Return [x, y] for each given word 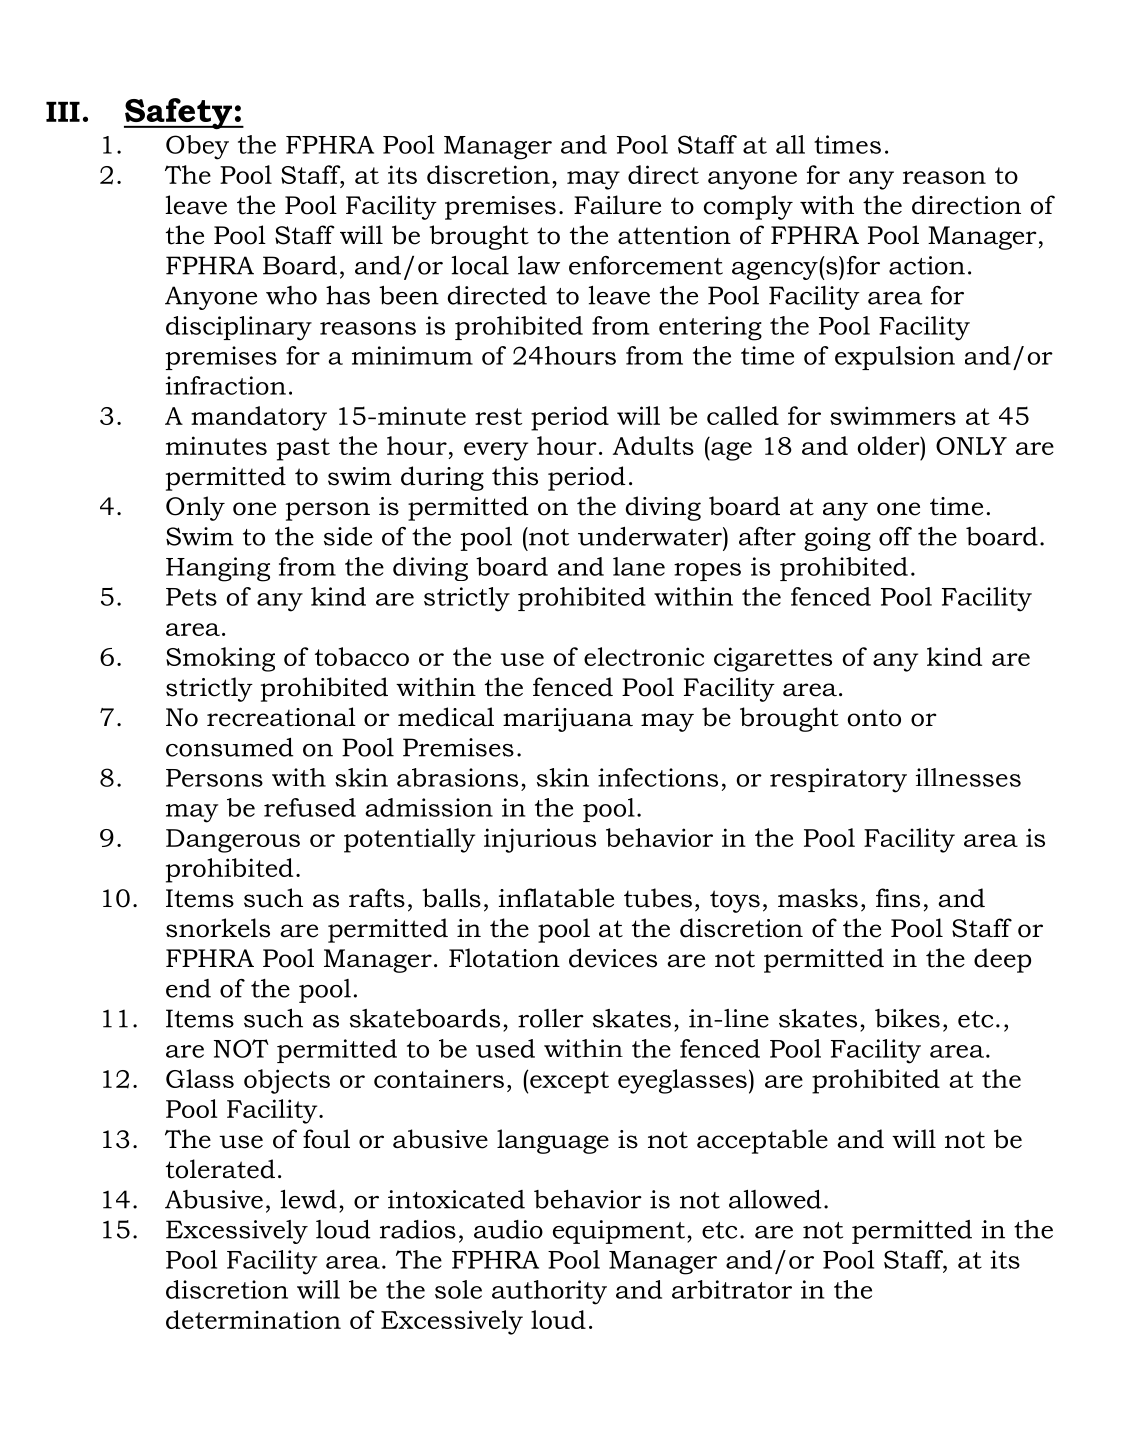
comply [748, 207]
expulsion [895, 358]
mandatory [259, 418]
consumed [229, 747]
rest [498, 416]
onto [874, 718]
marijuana [568, 720]
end [188, 988]
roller [551, 1018]
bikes [907, 1018]
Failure [617, 205]
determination [253, 1319]
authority [549, 1292]
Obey [197, 147]
